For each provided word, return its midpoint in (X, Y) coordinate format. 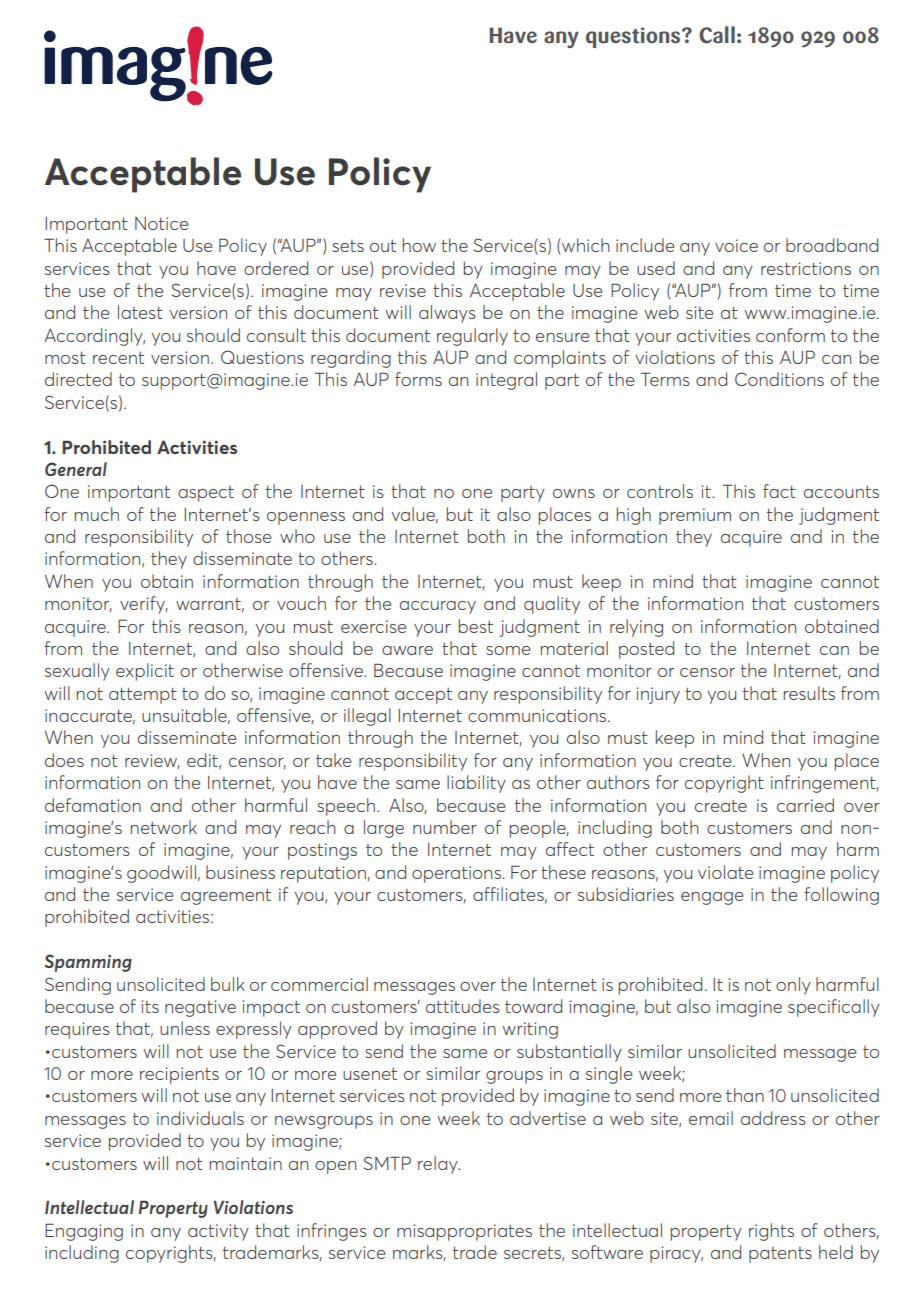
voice (736, 245)
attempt (143, 696)
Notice (162, 223)
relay (439, 1165)
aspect (206, 494)
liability (476, 784)
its (150, 1006)
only (793, 986)
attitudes (463, 1006)
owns (574, 493)
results (809, 693)
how (419, 245)
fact (779, 491)
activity (218, 1232)
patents (780, 1255)
